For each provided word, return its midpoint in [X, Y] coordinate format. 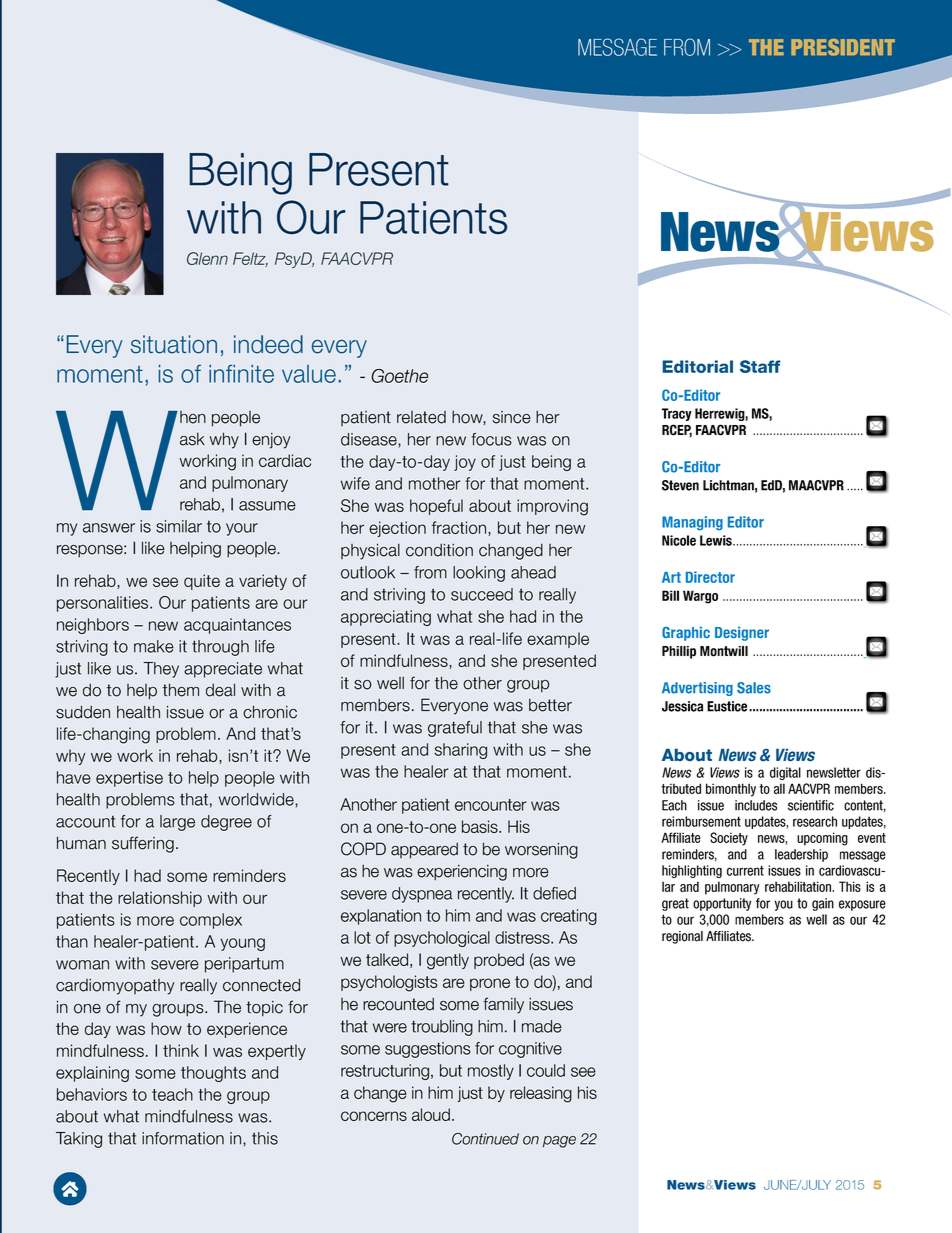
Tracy [677, 414]
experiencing [462, 873]
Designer [742, 634]
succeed [482, 594]
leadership [801, 855]
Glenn [207, 258]
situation [174, 344]
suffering [143, 844]
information [183, 1138]
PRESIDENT [843, 47]
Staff [760, 366]
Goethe [399, 376]
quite [202, 582]
